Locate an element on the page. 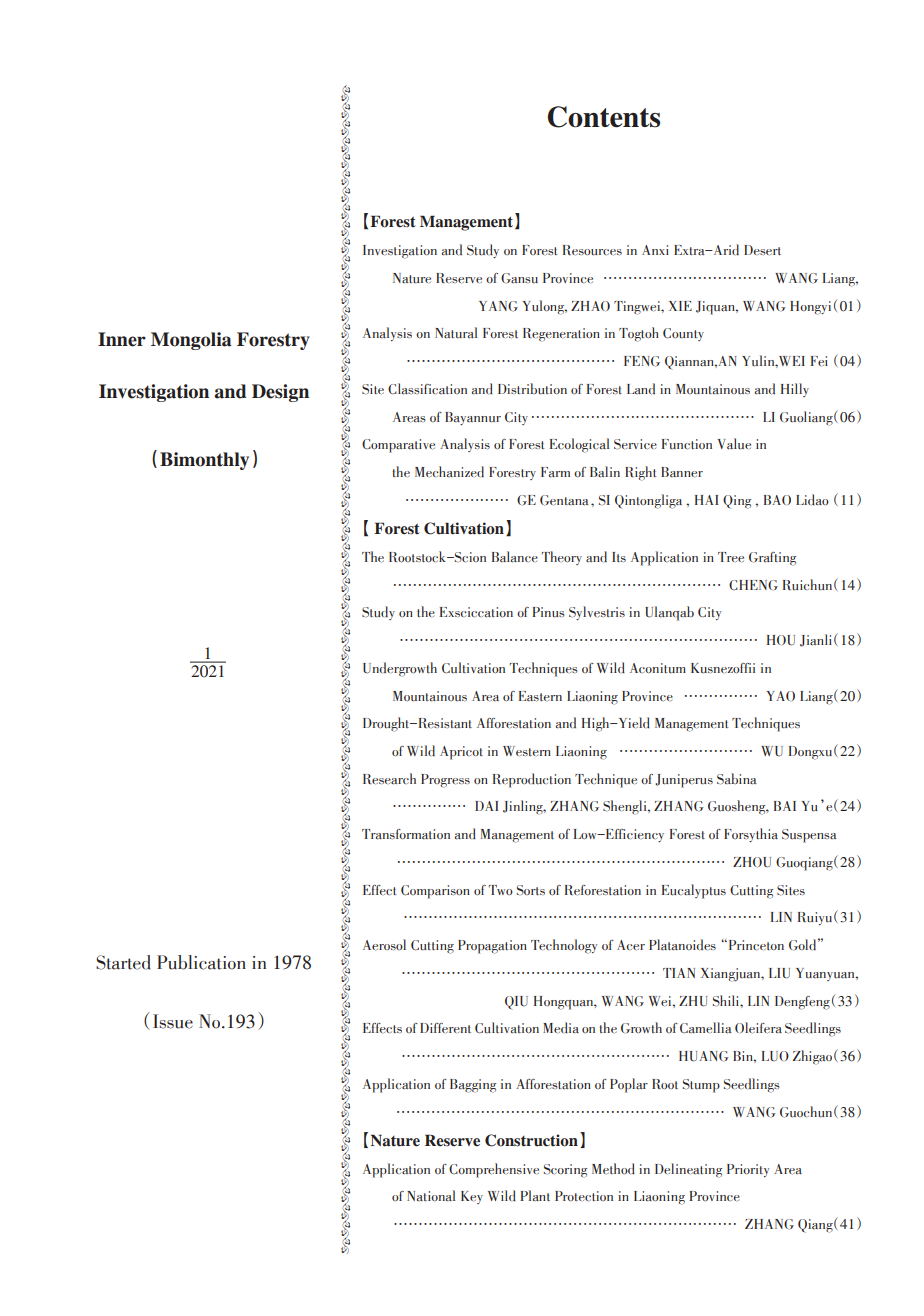 The height and width of the document is (1316, 924). Forsythia is located at coordinates (751, 835).
